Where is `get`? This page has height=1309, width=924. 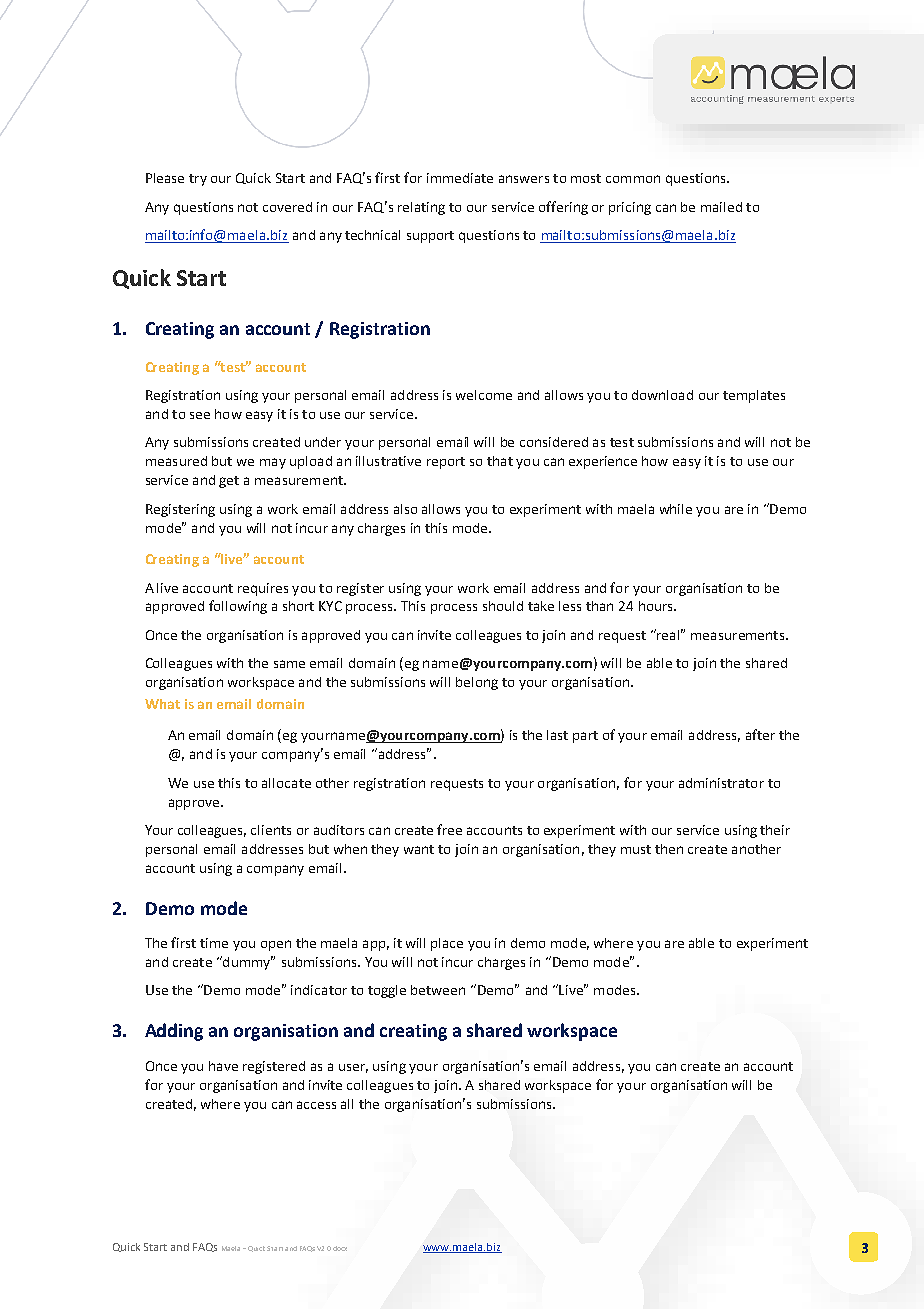 get is located at coordinates (229, 482).
